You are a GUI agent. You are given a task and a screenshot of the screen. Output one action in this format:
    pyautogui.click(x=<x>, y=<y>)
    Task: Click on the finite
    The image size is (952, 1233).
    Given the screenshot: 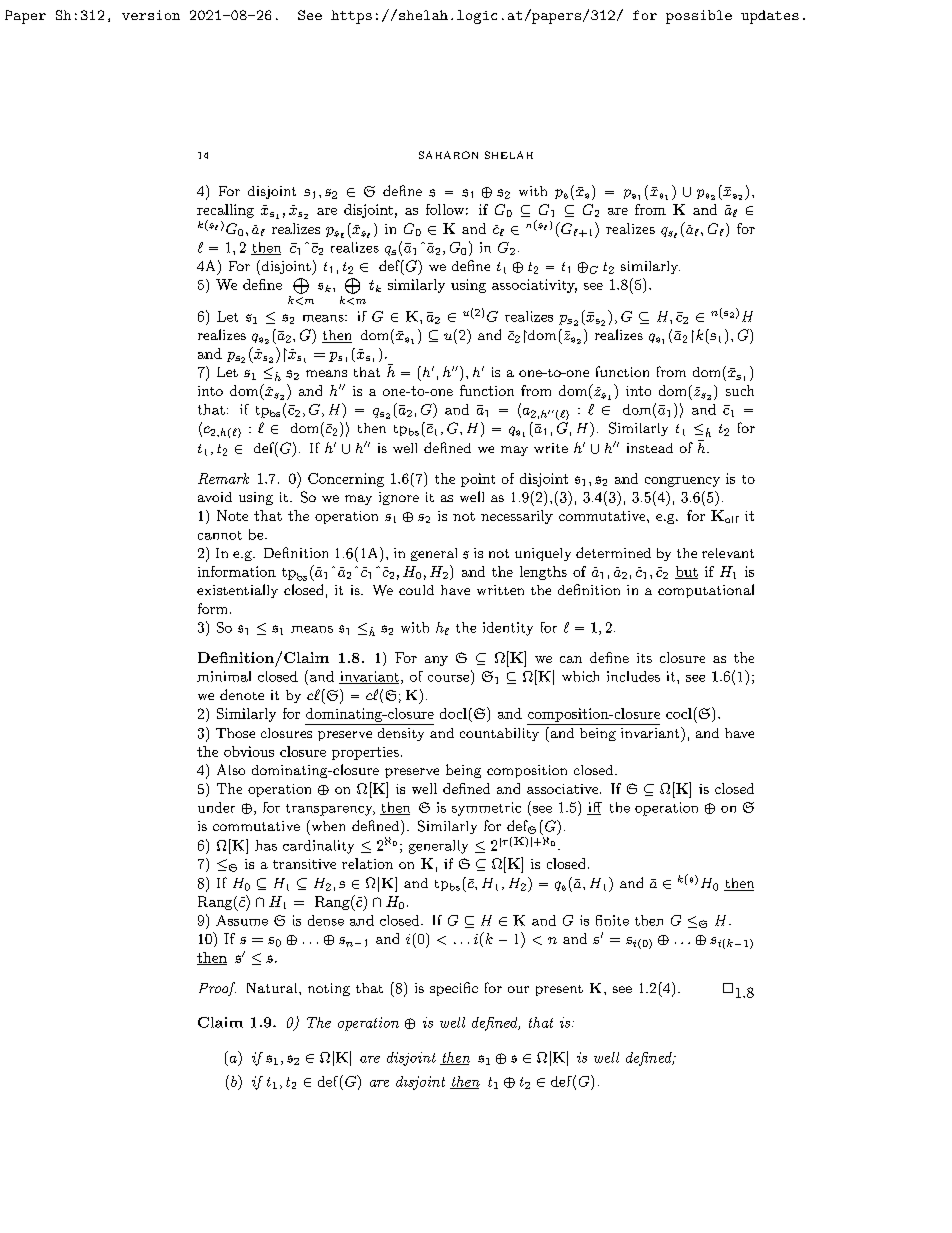 What is the action you would take?
    pyautogui.click(x=612, y=920)
